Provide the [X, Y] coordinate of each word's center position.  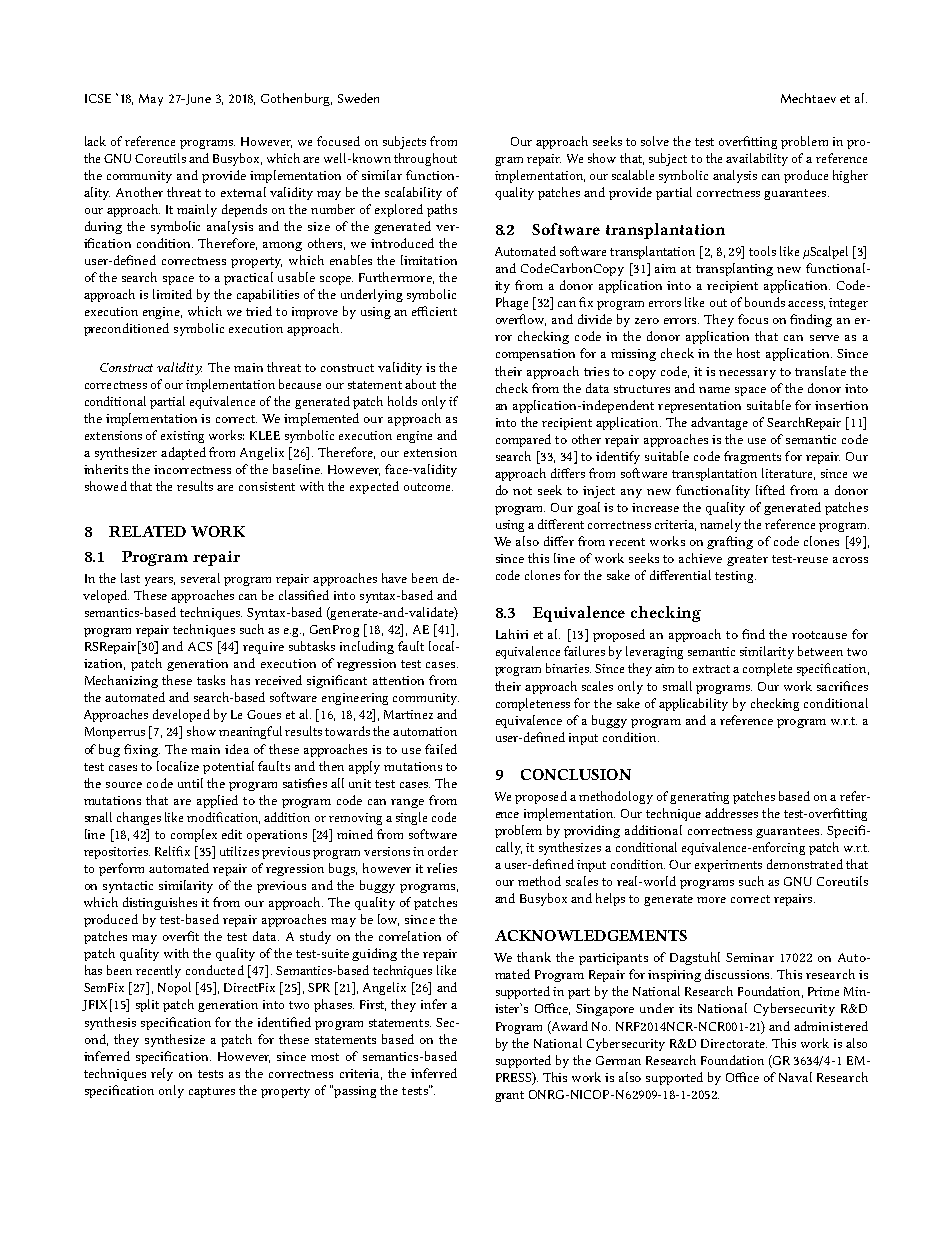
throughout [425, 159]
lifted [770, 490]
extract [711, 669]
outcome [428, 487]
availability [757, 159]
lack [95, 141]
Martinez [408, 714]
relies [442, 868]
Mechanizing [121, 681]
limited [172, 294]
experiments [728, 866]
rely [162, 1074]
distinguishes [160, 903]
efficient [434, 311]
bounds [765, 302]
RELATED [147, 531]
